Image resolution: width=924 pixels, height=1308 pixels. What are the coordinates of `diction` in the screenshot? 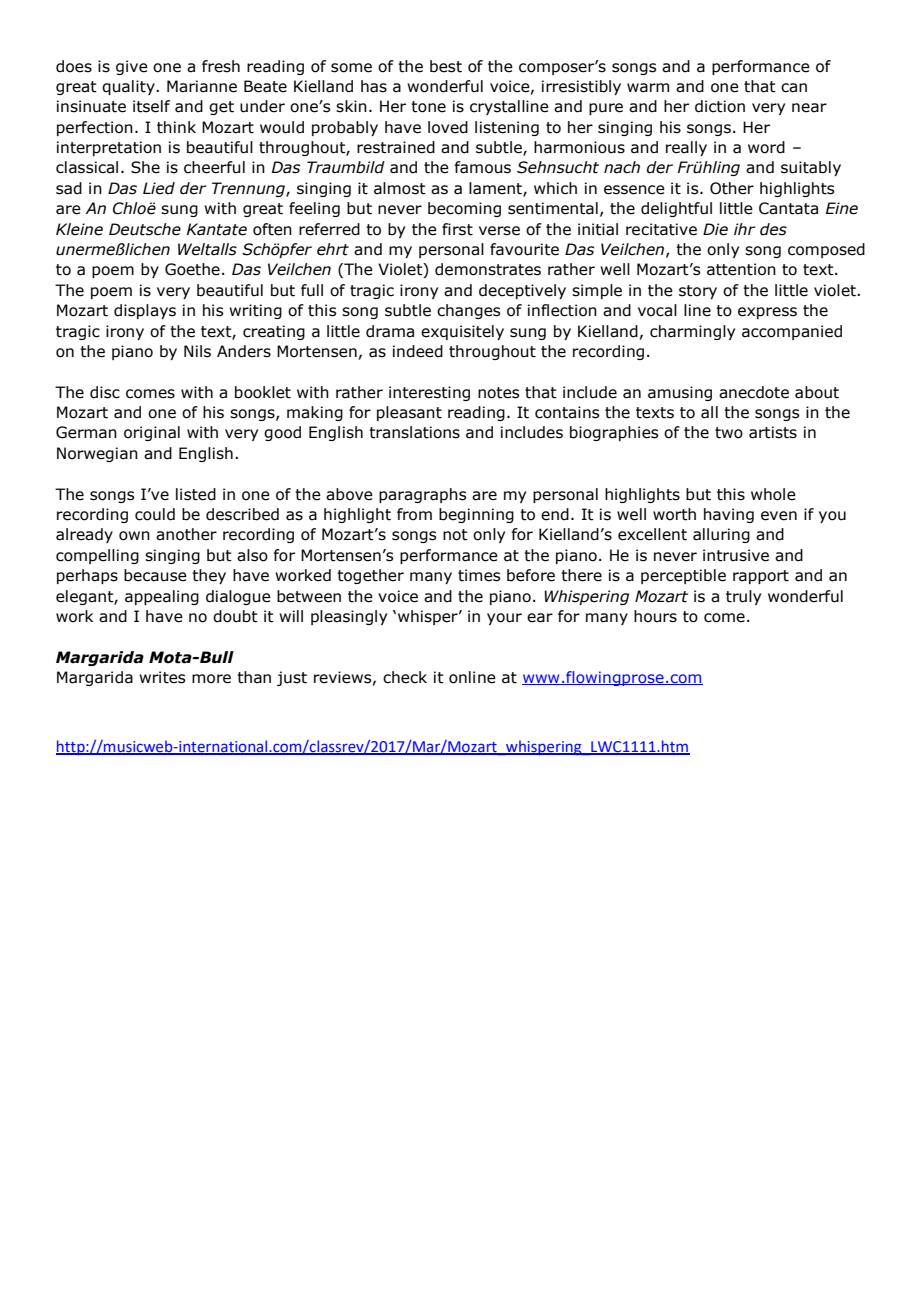 It's located at (720, 106).
